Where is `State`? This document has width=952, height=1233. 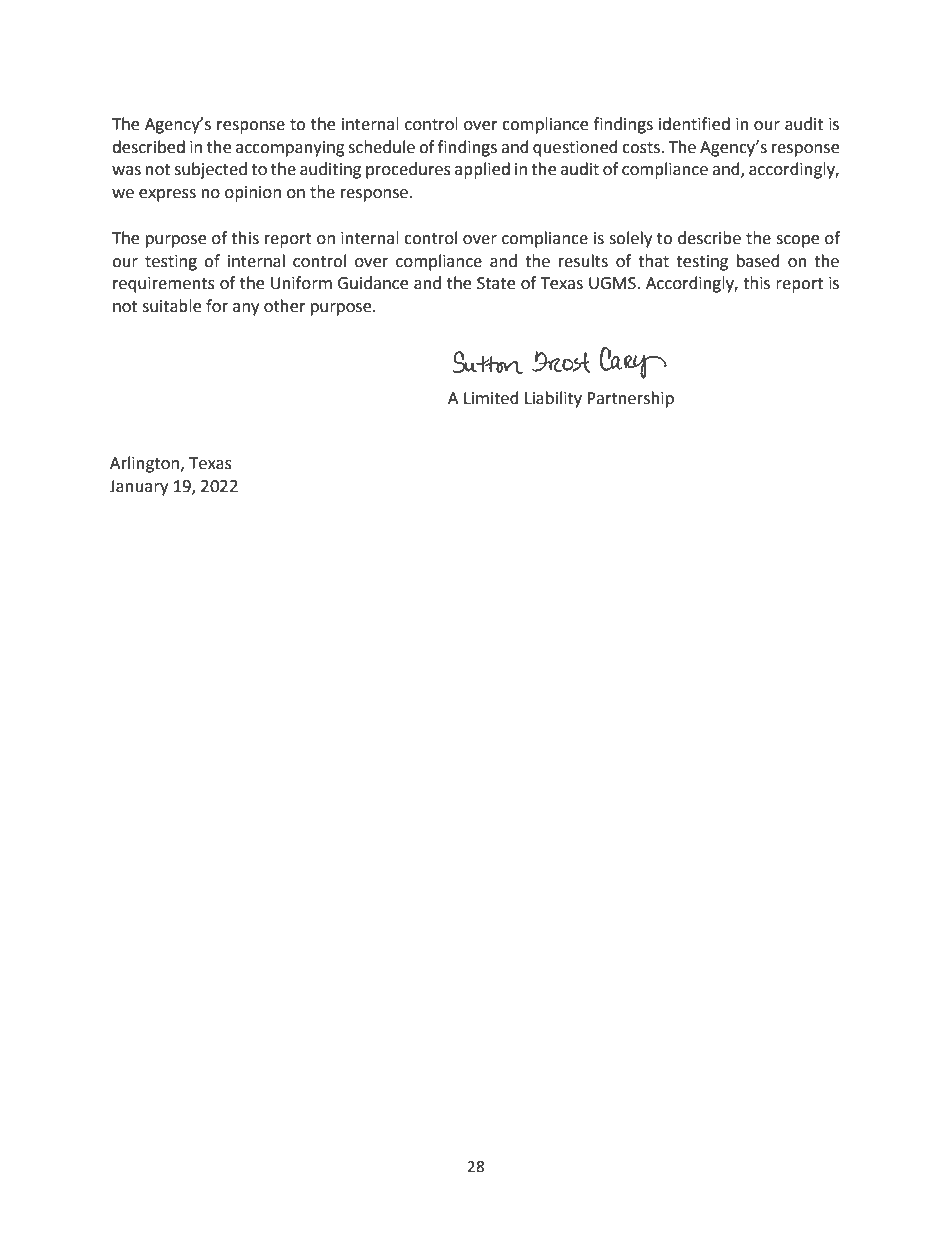
State is located at coordinates (496, 283).
